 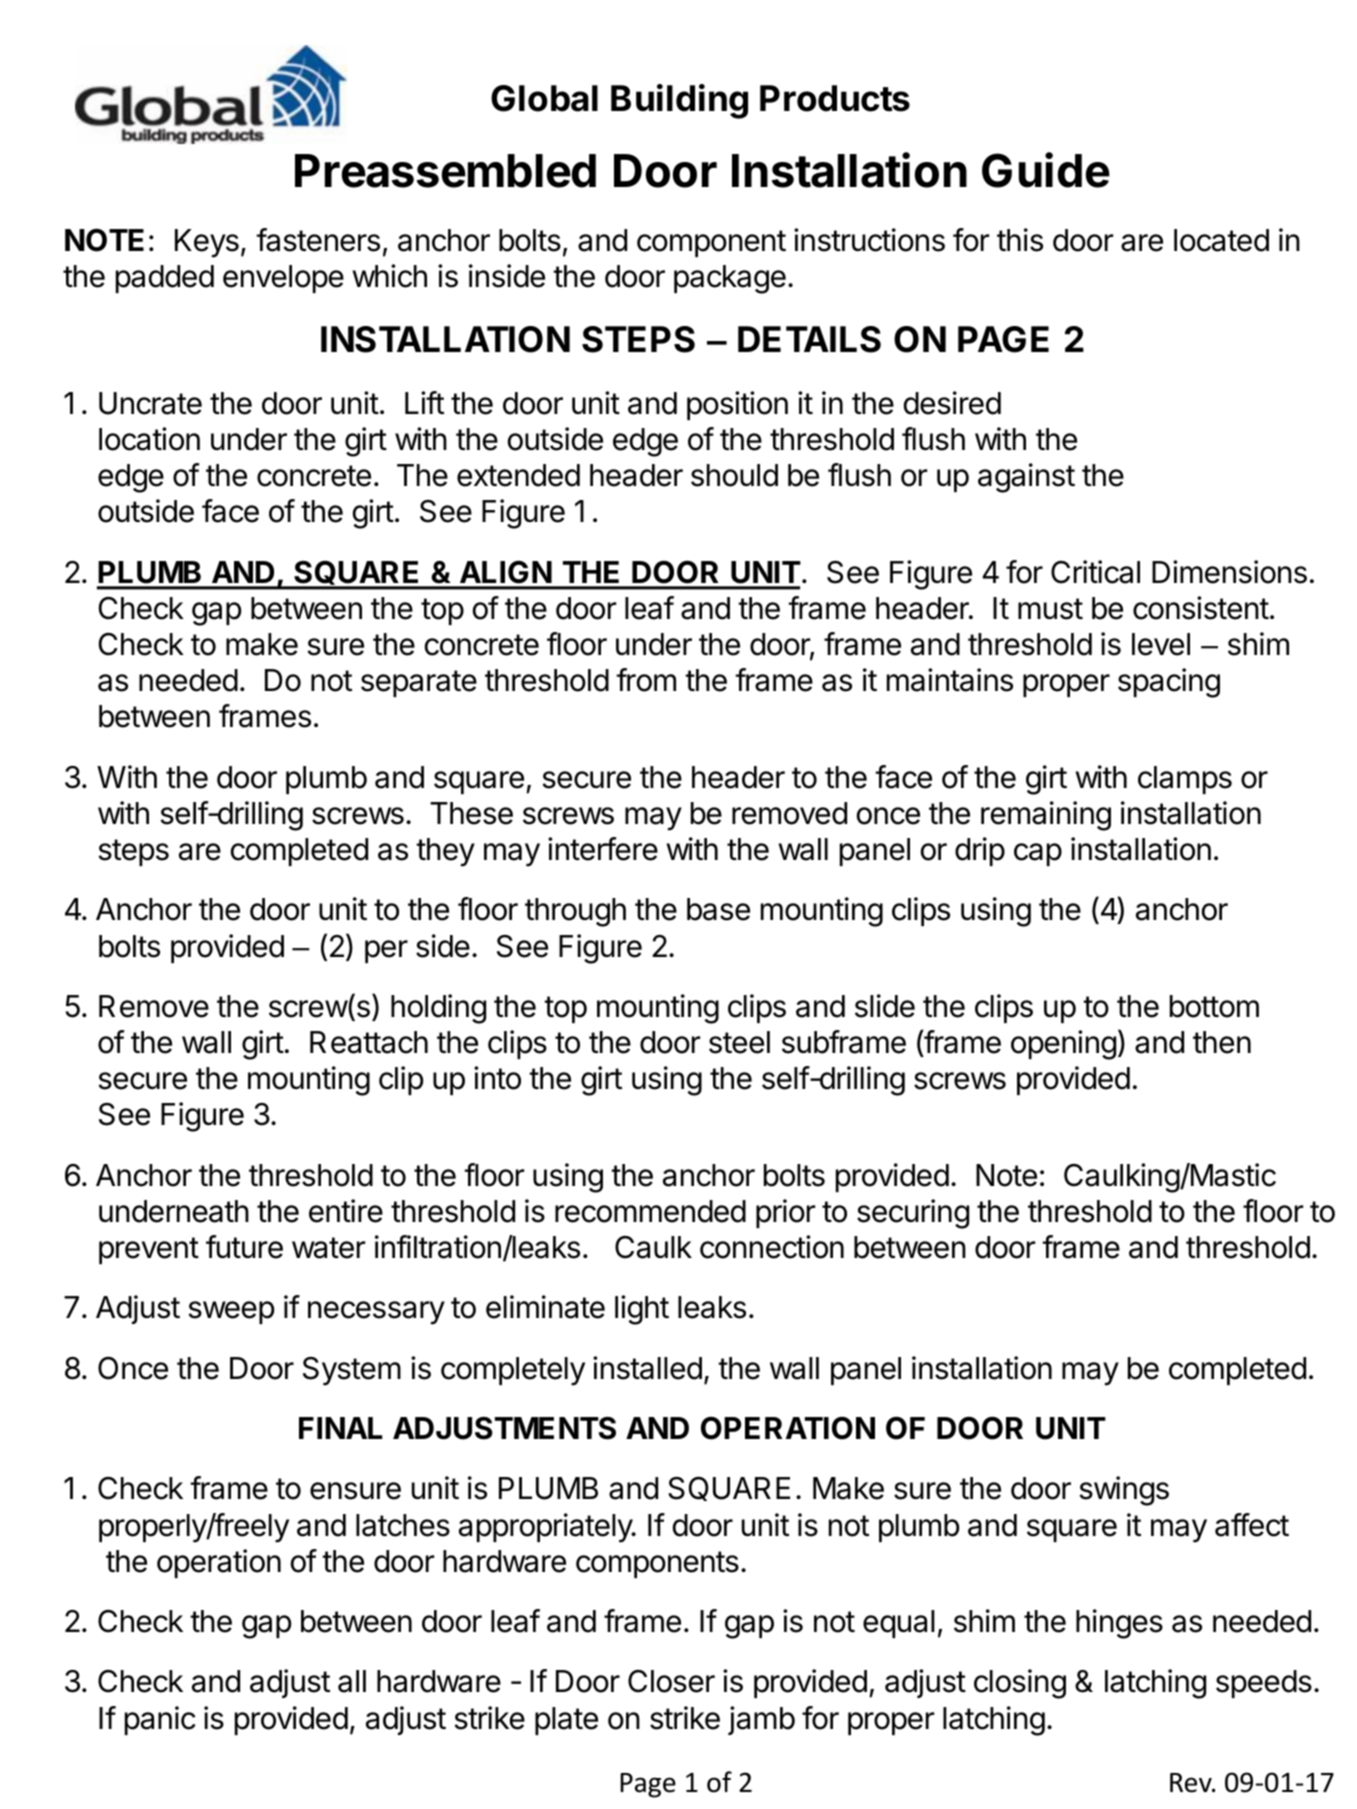 I want to click on separate, so click(x=419, y=683).
